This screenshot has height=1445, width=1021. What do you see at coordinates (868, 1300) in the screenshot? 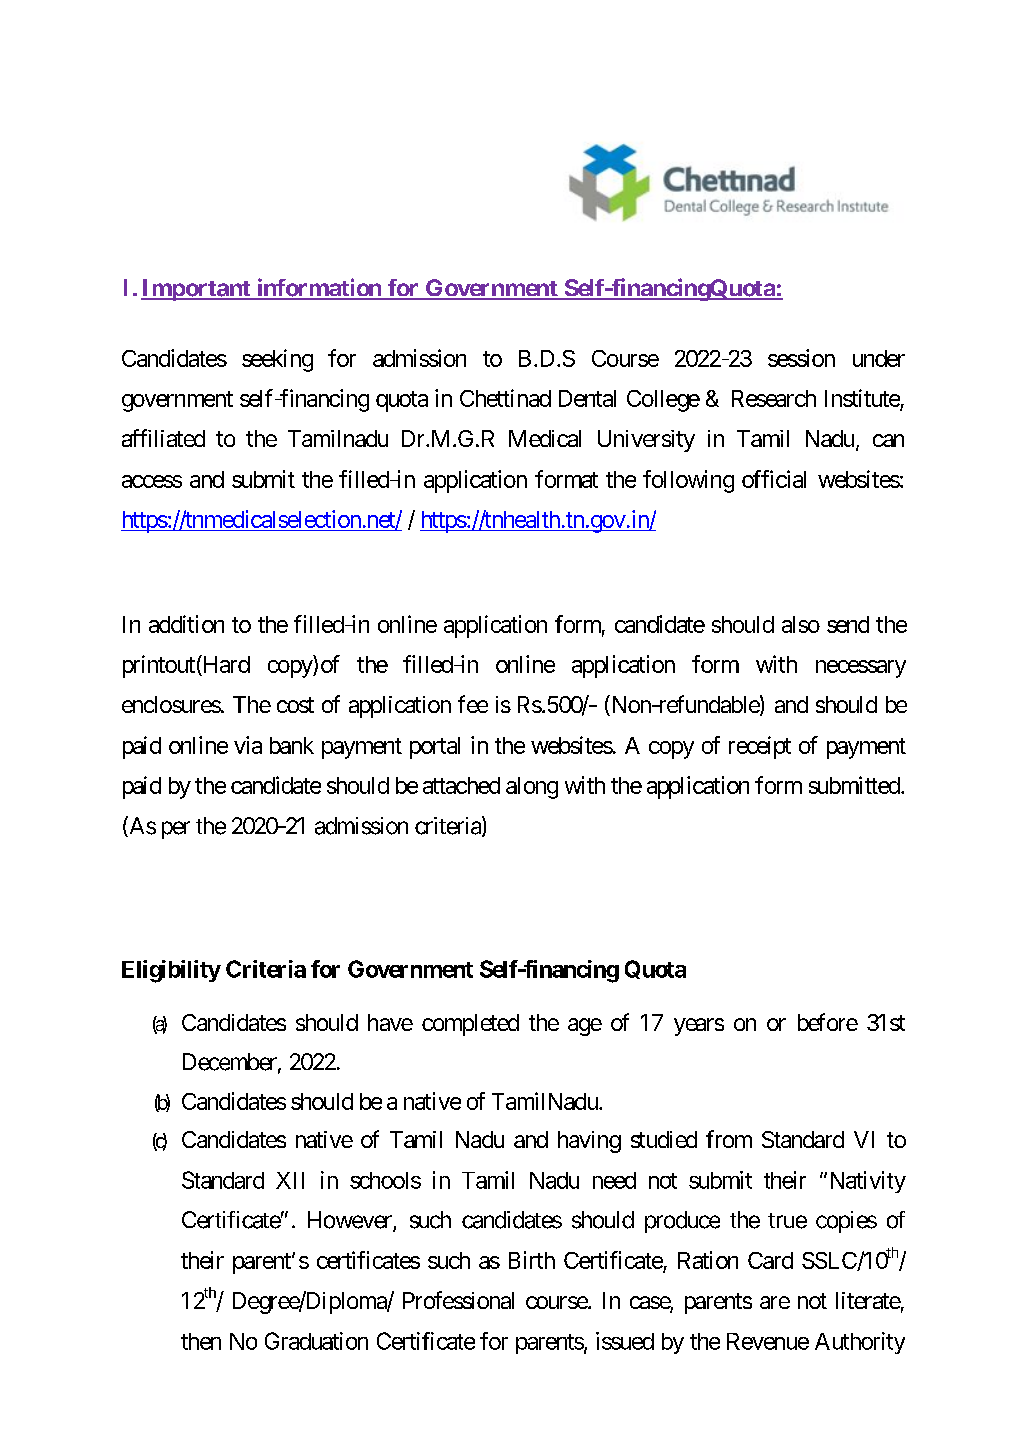
I see `literate` at bounding box center [868, 1300].
